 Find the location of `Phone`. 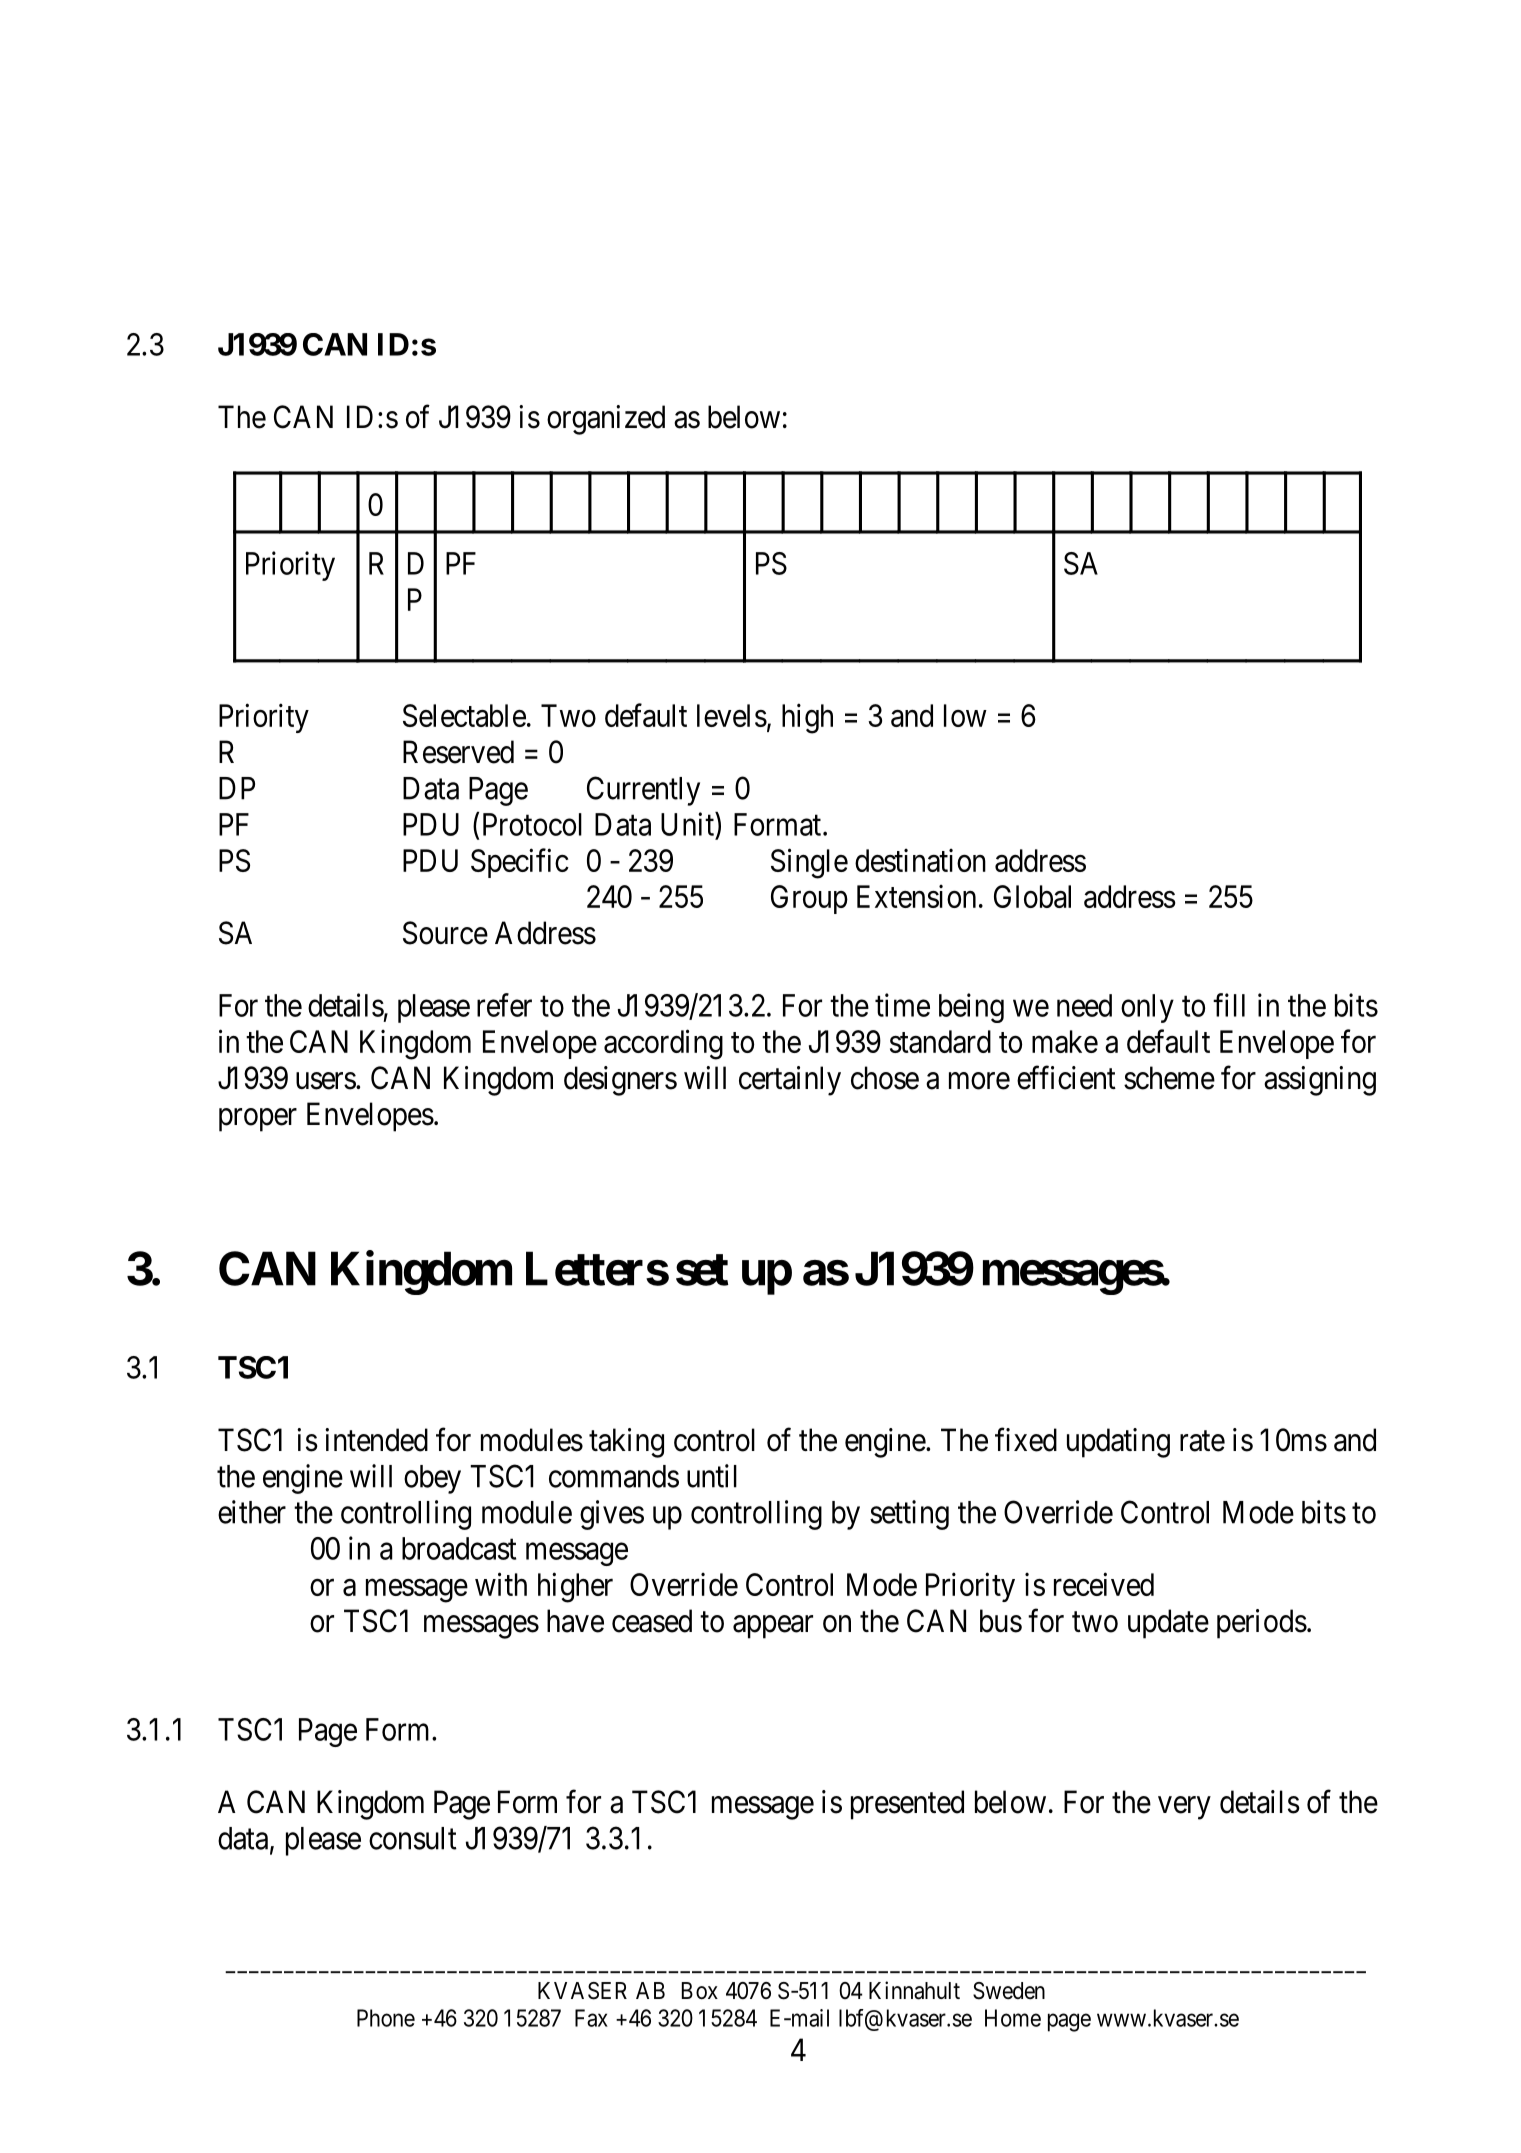

Phone is located at coordinates (386, 2018).
